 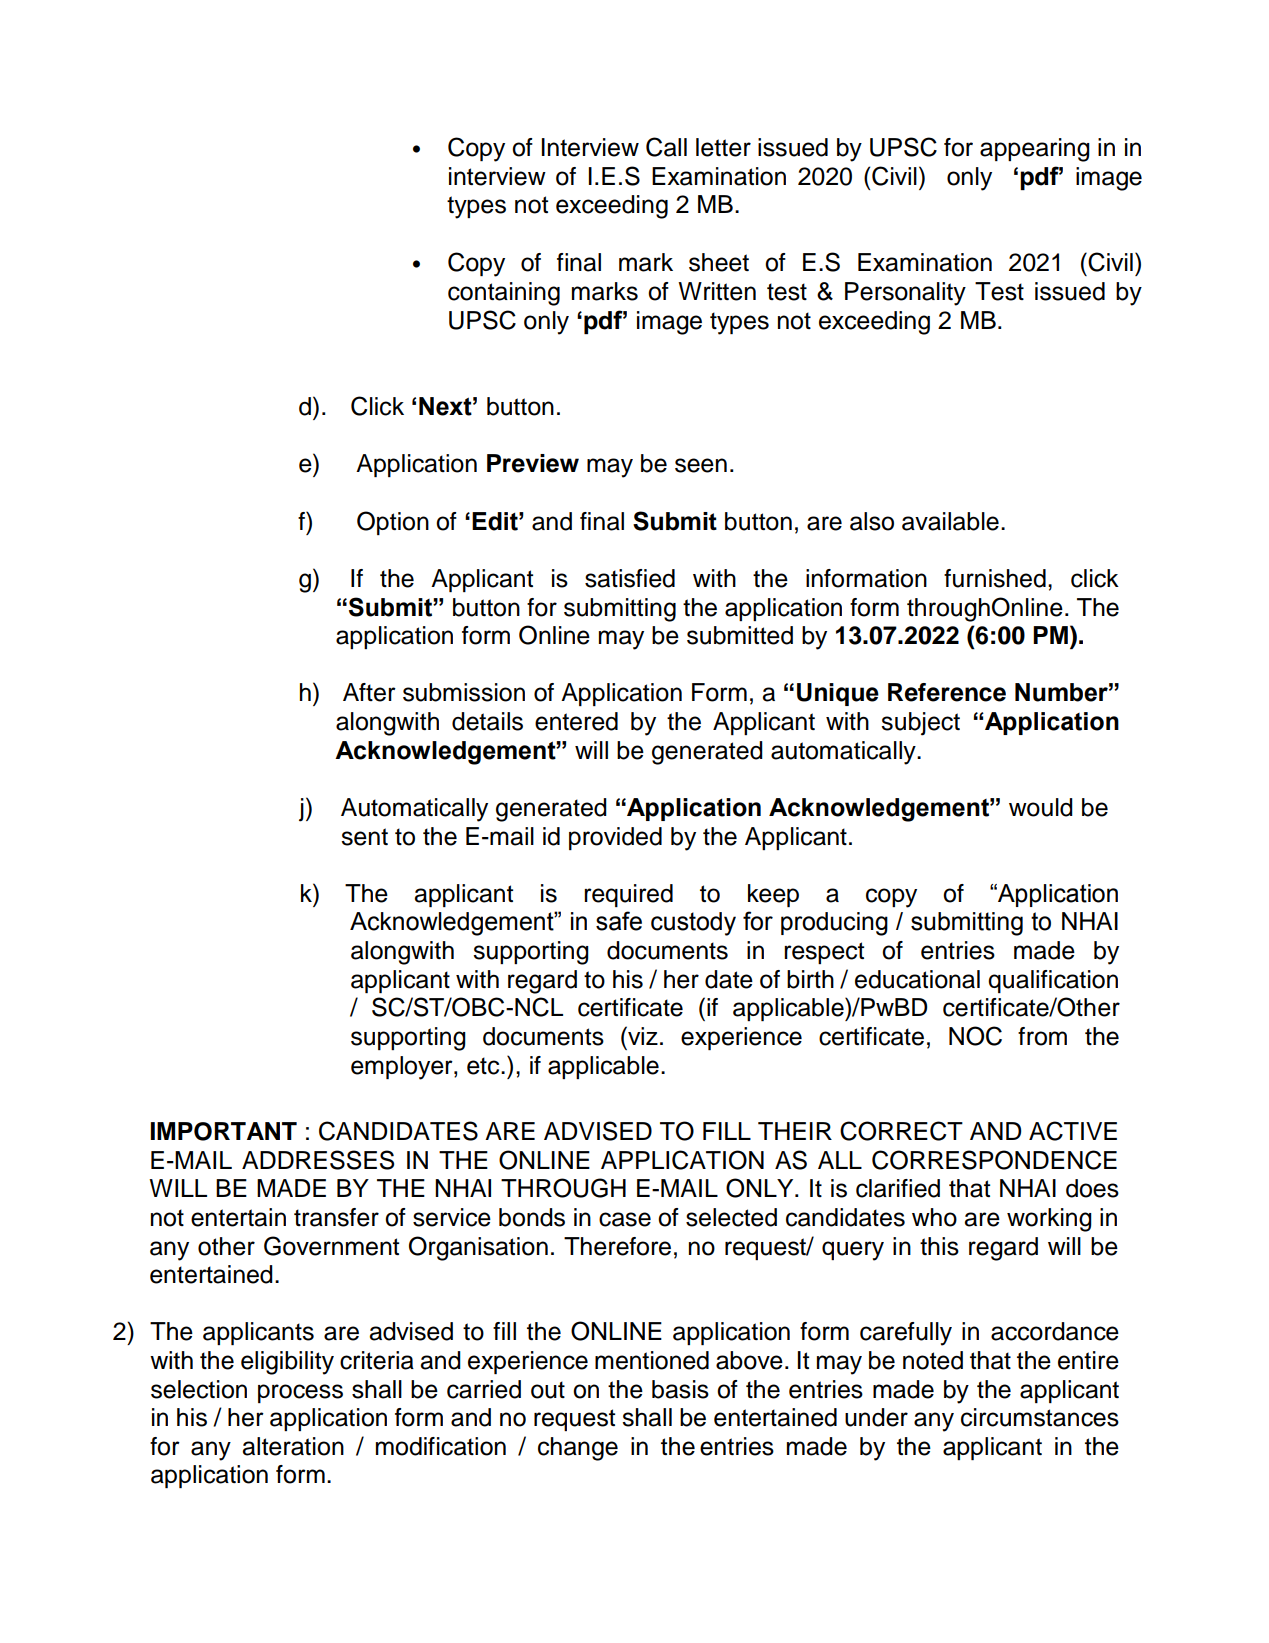 I want to click on would, so click(x=1041, y=807).
